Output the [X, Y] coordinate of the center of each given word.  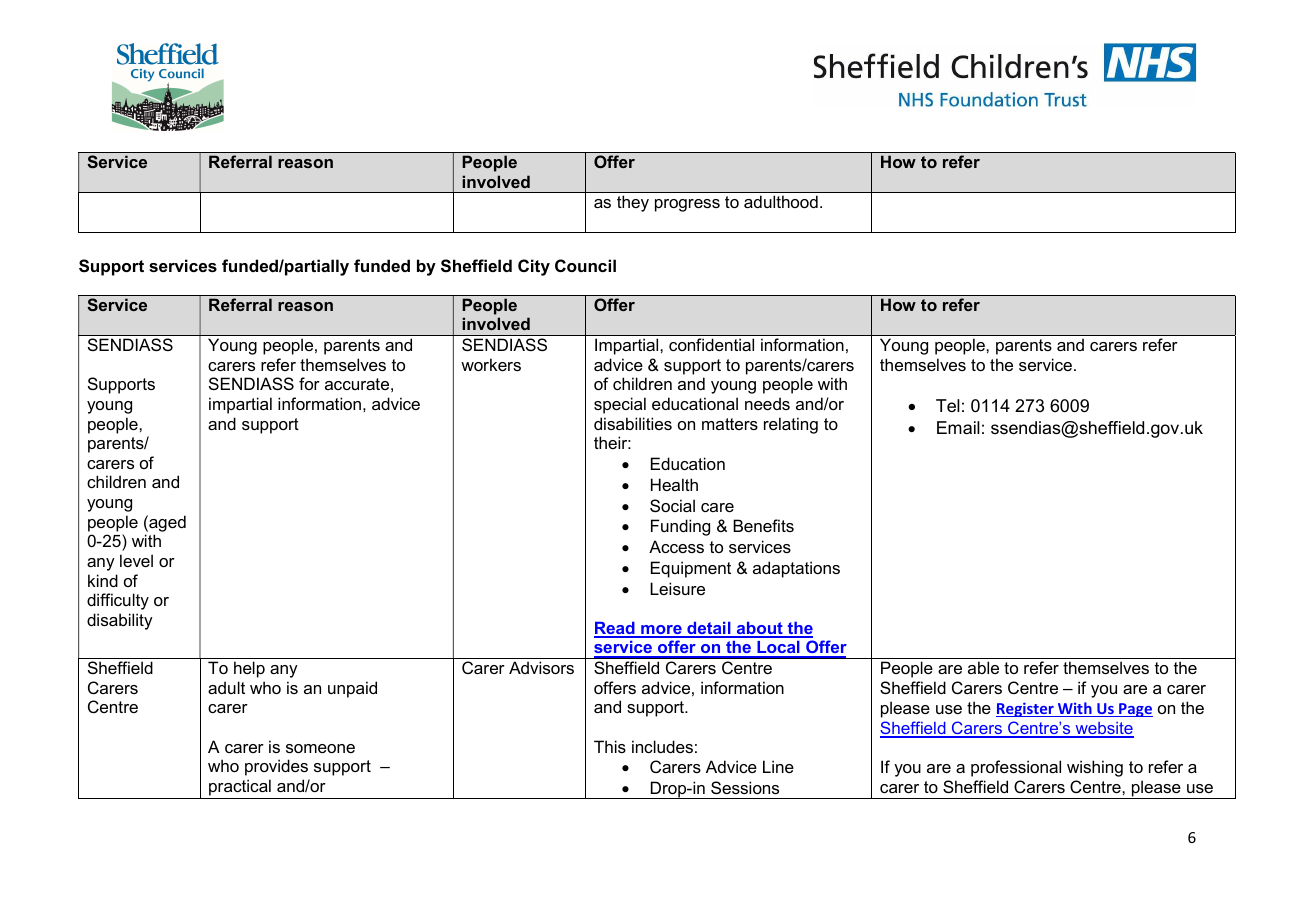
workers [491, 364]
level [136, 560]
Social [672, 505]
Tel [948, 405]
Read [615, 629]
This [610, 746]
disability [120, 621]
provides [276, 767]
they [633, 203]
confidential [711, 344]
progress [687, 205]
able [983, 667]
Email [958, 427]
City [534, 267]
